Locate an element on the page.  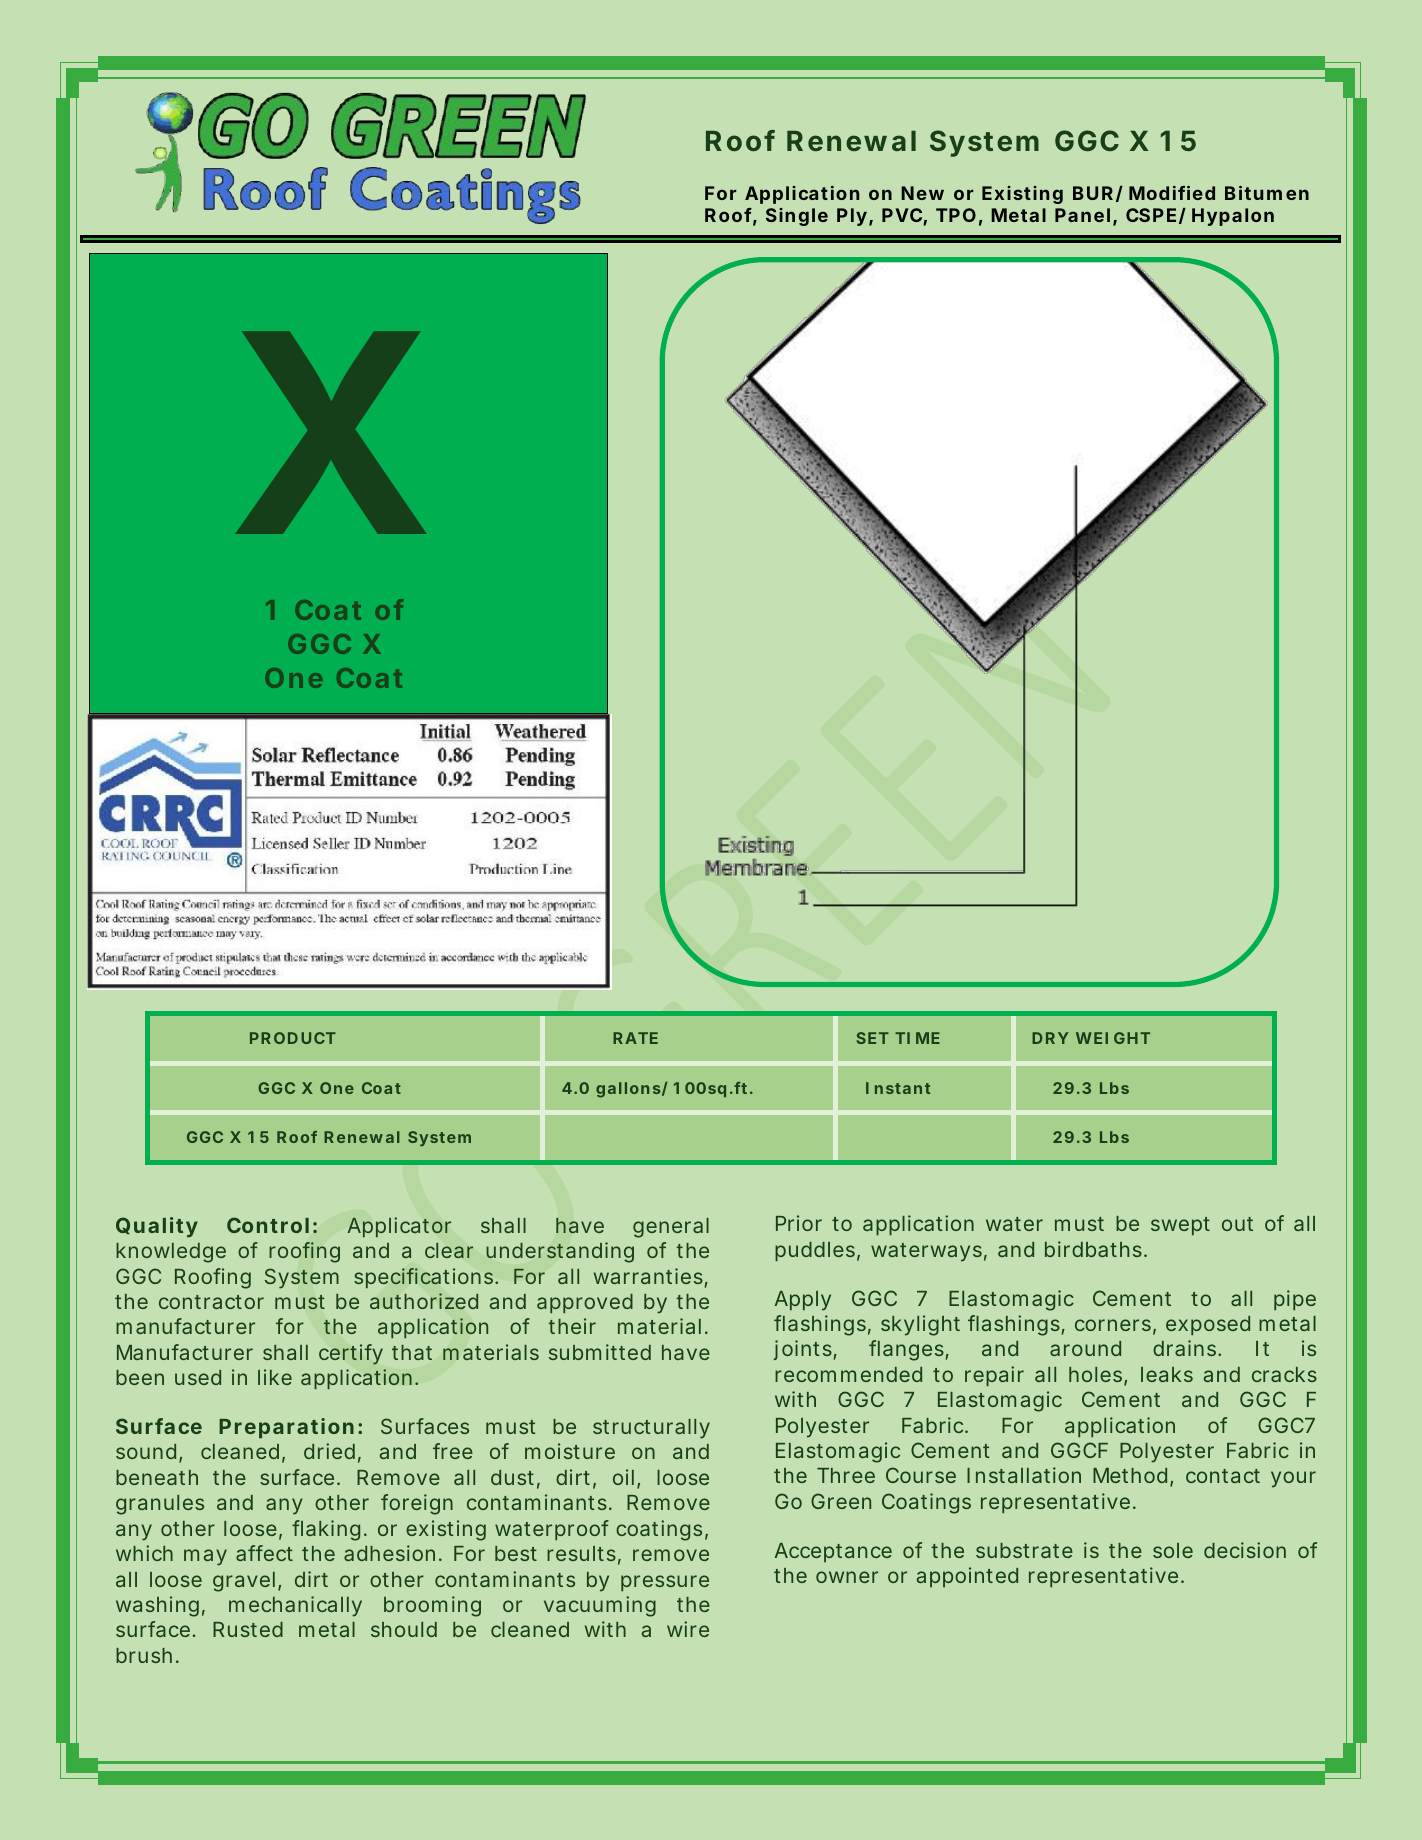
PRODUCT is located at coordinates (293, 1038).
